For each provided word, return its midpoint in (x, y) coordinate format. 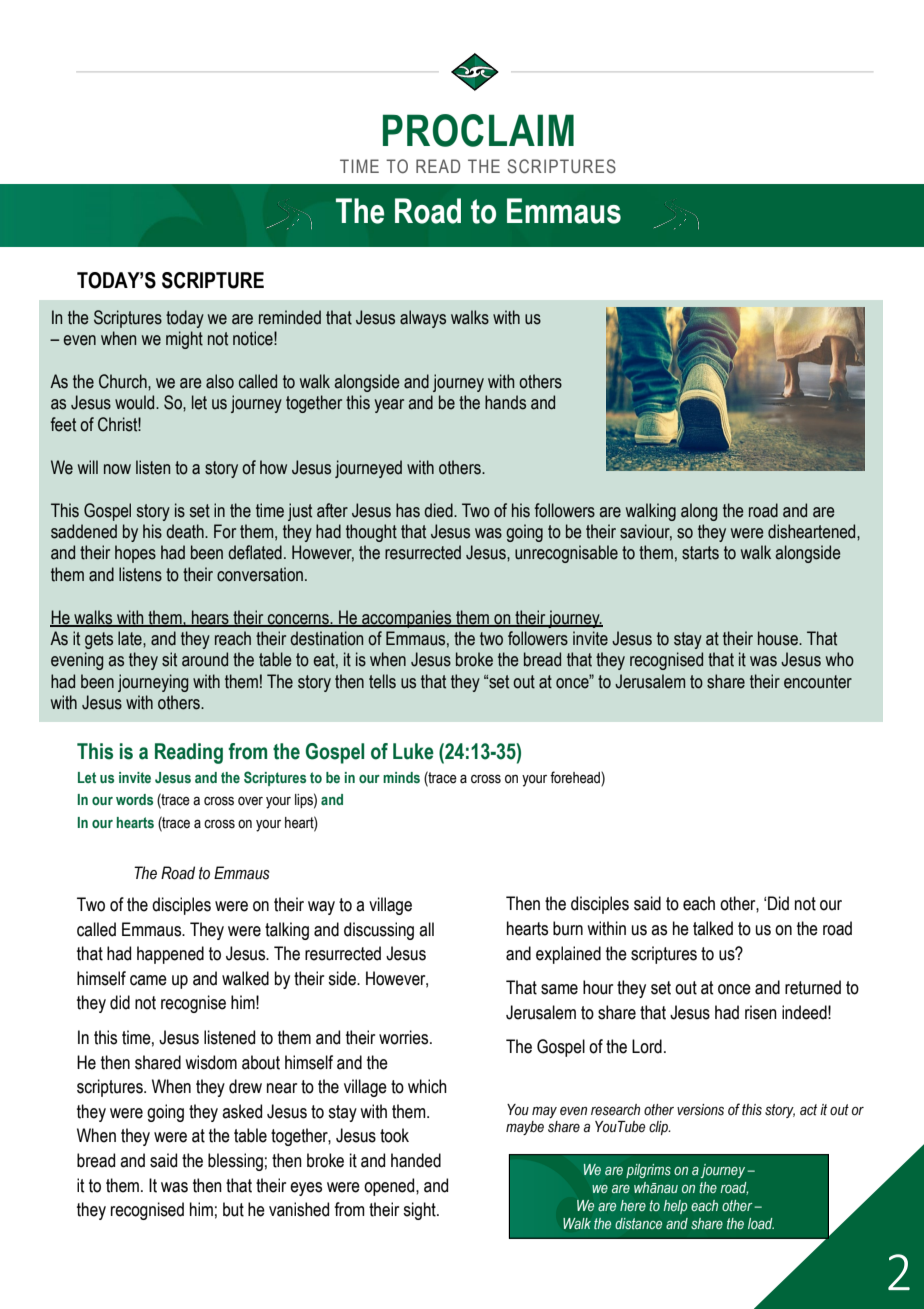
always (423, 319)
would (136, 402)
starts (700, 553)
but (233, 1209)
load (761, 1223)
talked (713, 928)
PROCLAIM (478, 130)
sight (420, 1211)
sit (169, 659)
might (184, 340)
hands (505, 402)
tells (382, 681)
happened (170, 955)
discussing (379, 931)
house (779, 638)
